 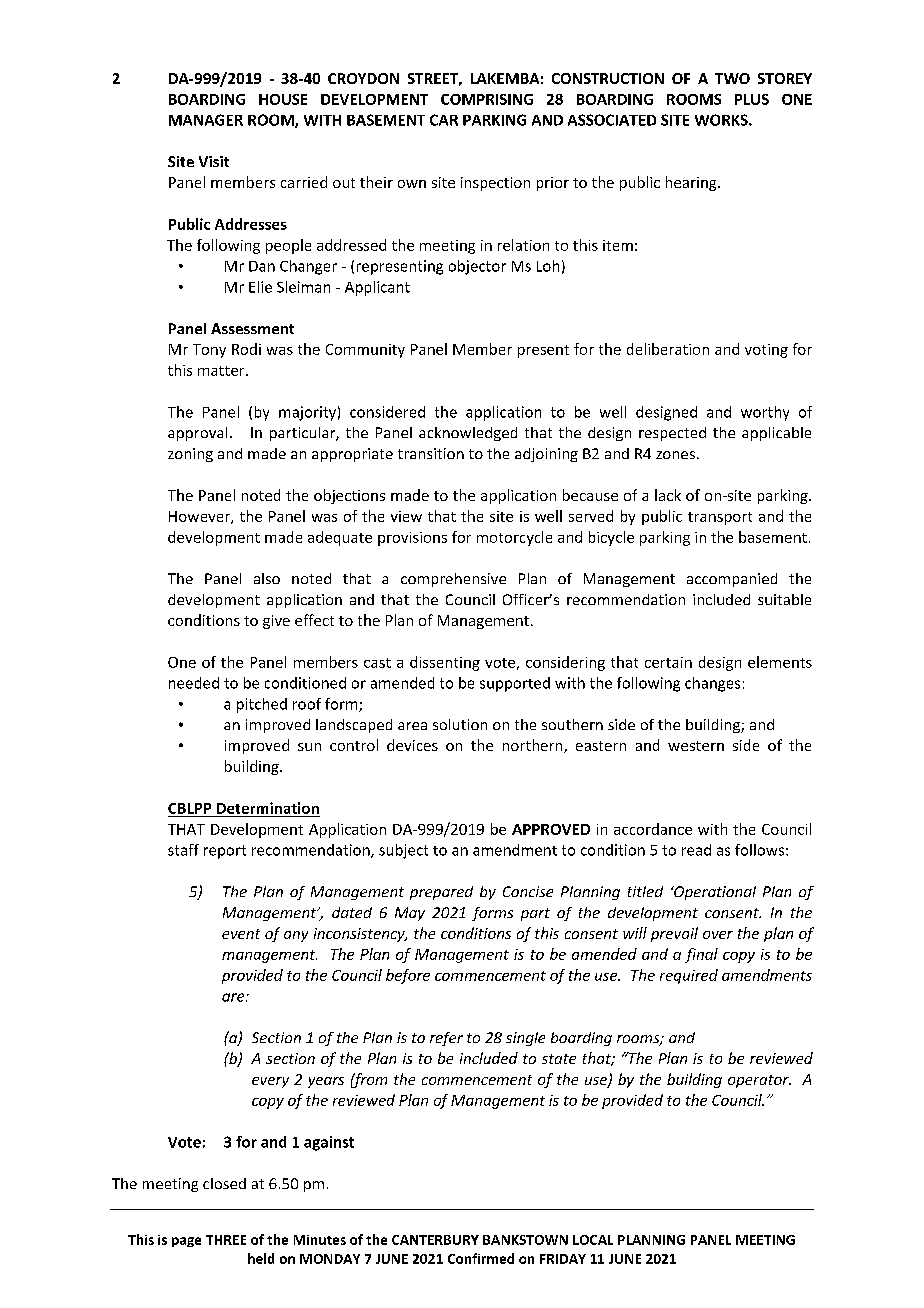 I want to click on changes, so click(x=712, y=684).
